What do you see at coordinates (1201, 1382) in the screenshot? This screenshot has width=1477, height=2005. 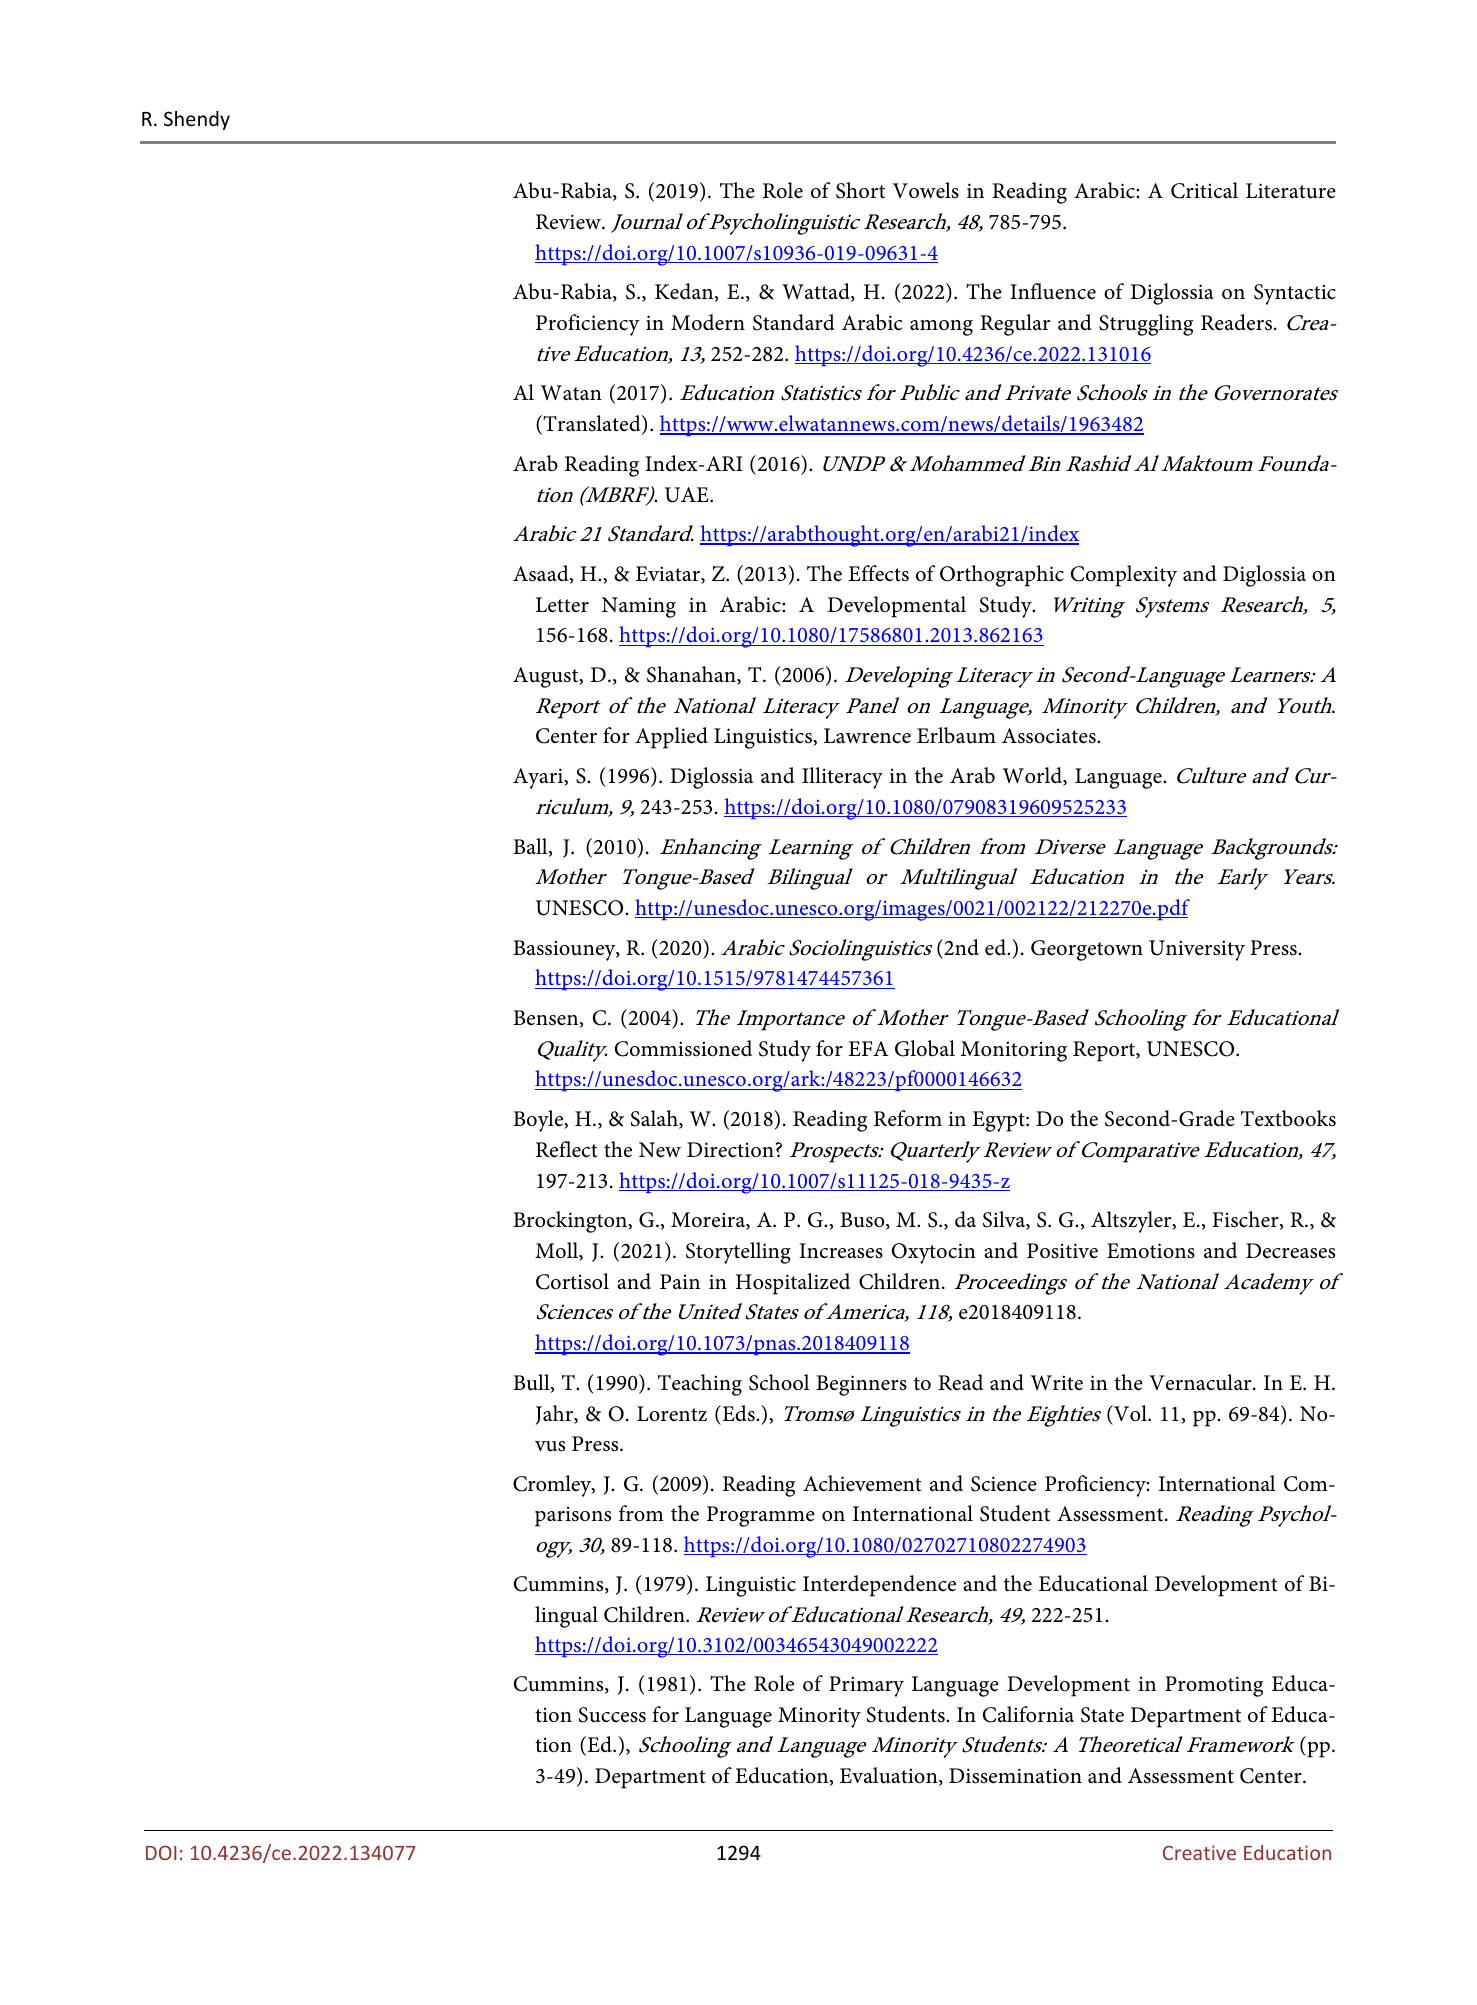 I see `Vernacular` at bounding box center [1201, 1382].
